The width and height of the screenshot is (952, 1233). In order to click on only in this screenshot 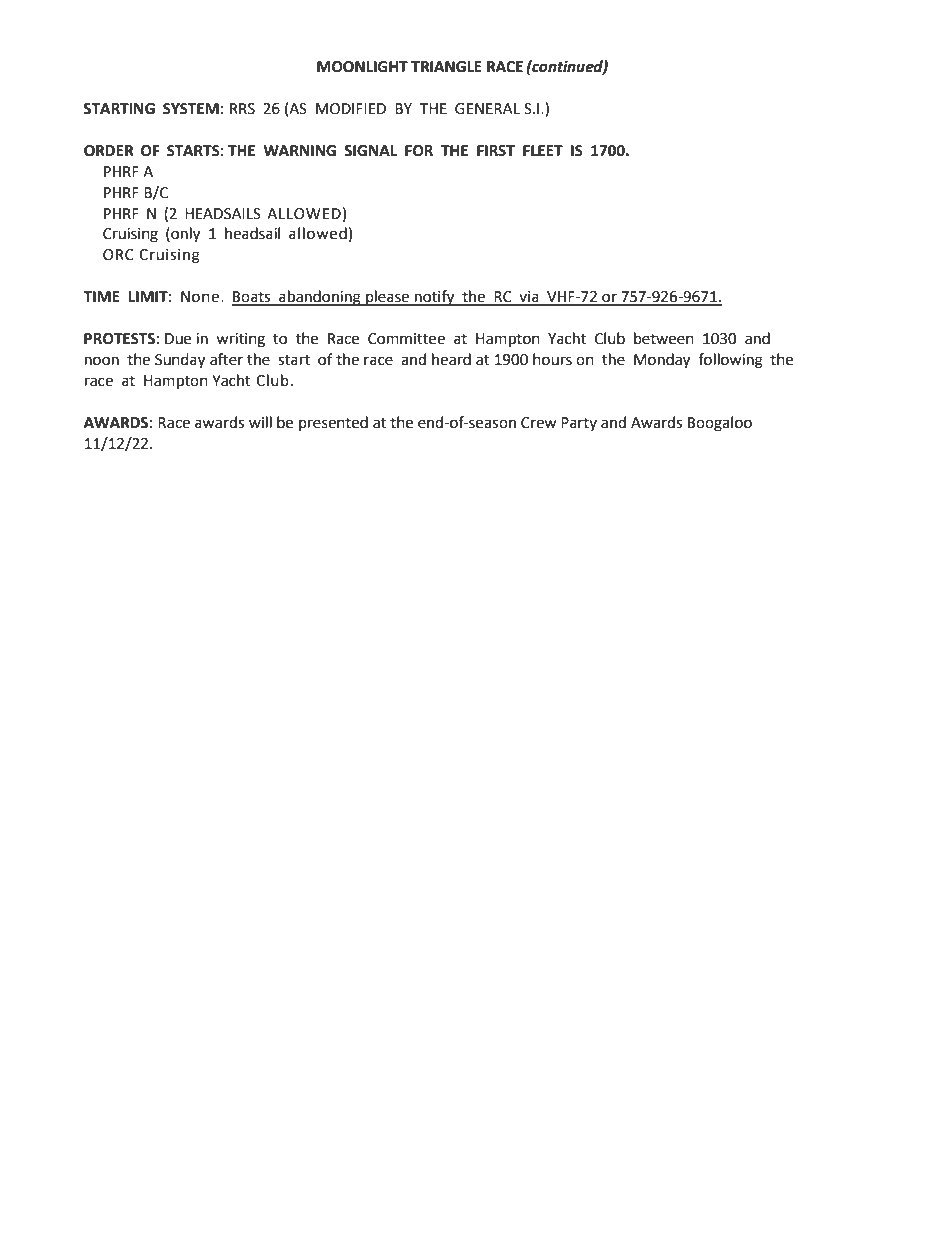, I will do `click(184, 235)`.
